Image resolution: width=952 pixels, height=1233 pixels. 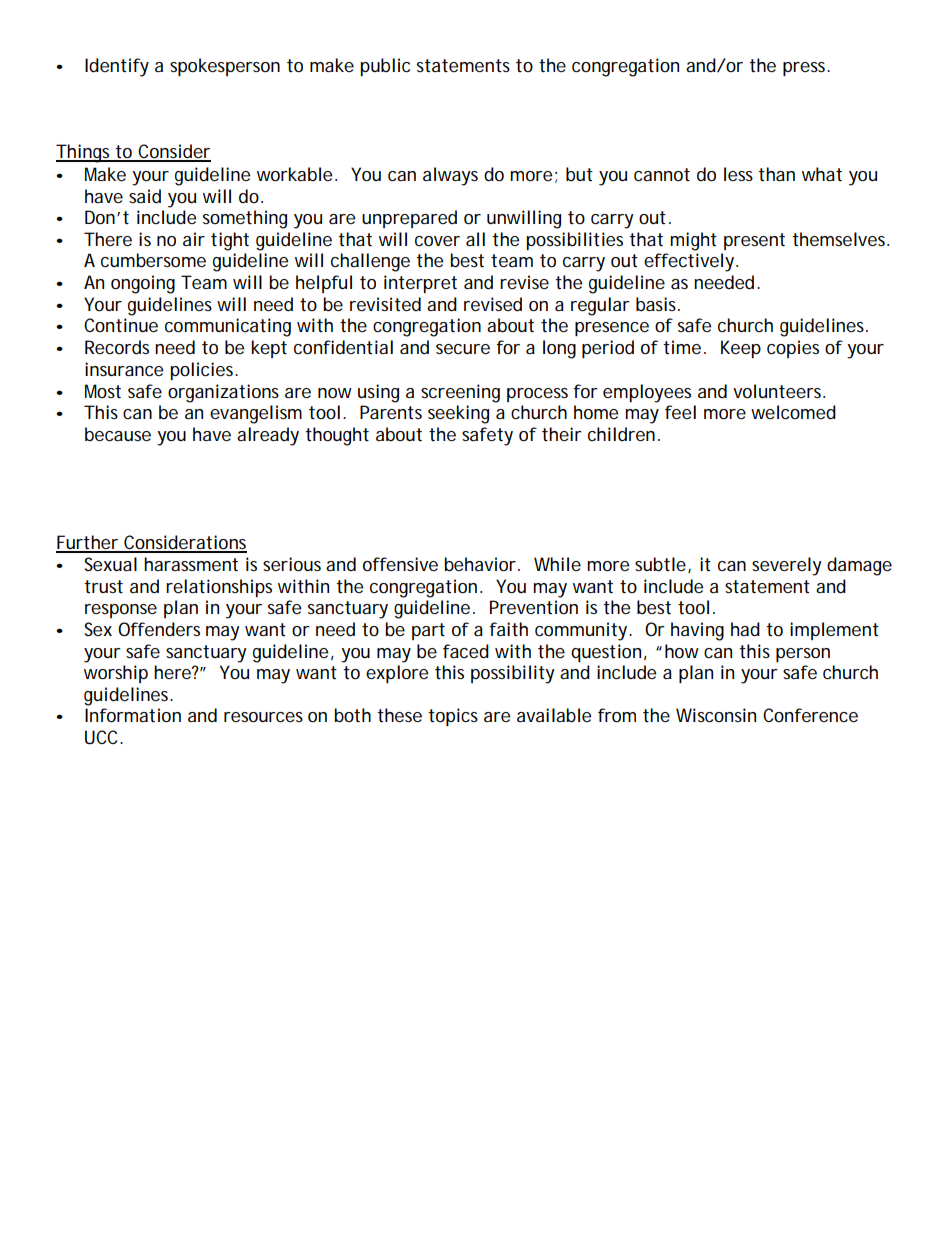 What do you see at coordinates (117, 67) in the image?
I see `Identify` at bounding box center [117, 67].
